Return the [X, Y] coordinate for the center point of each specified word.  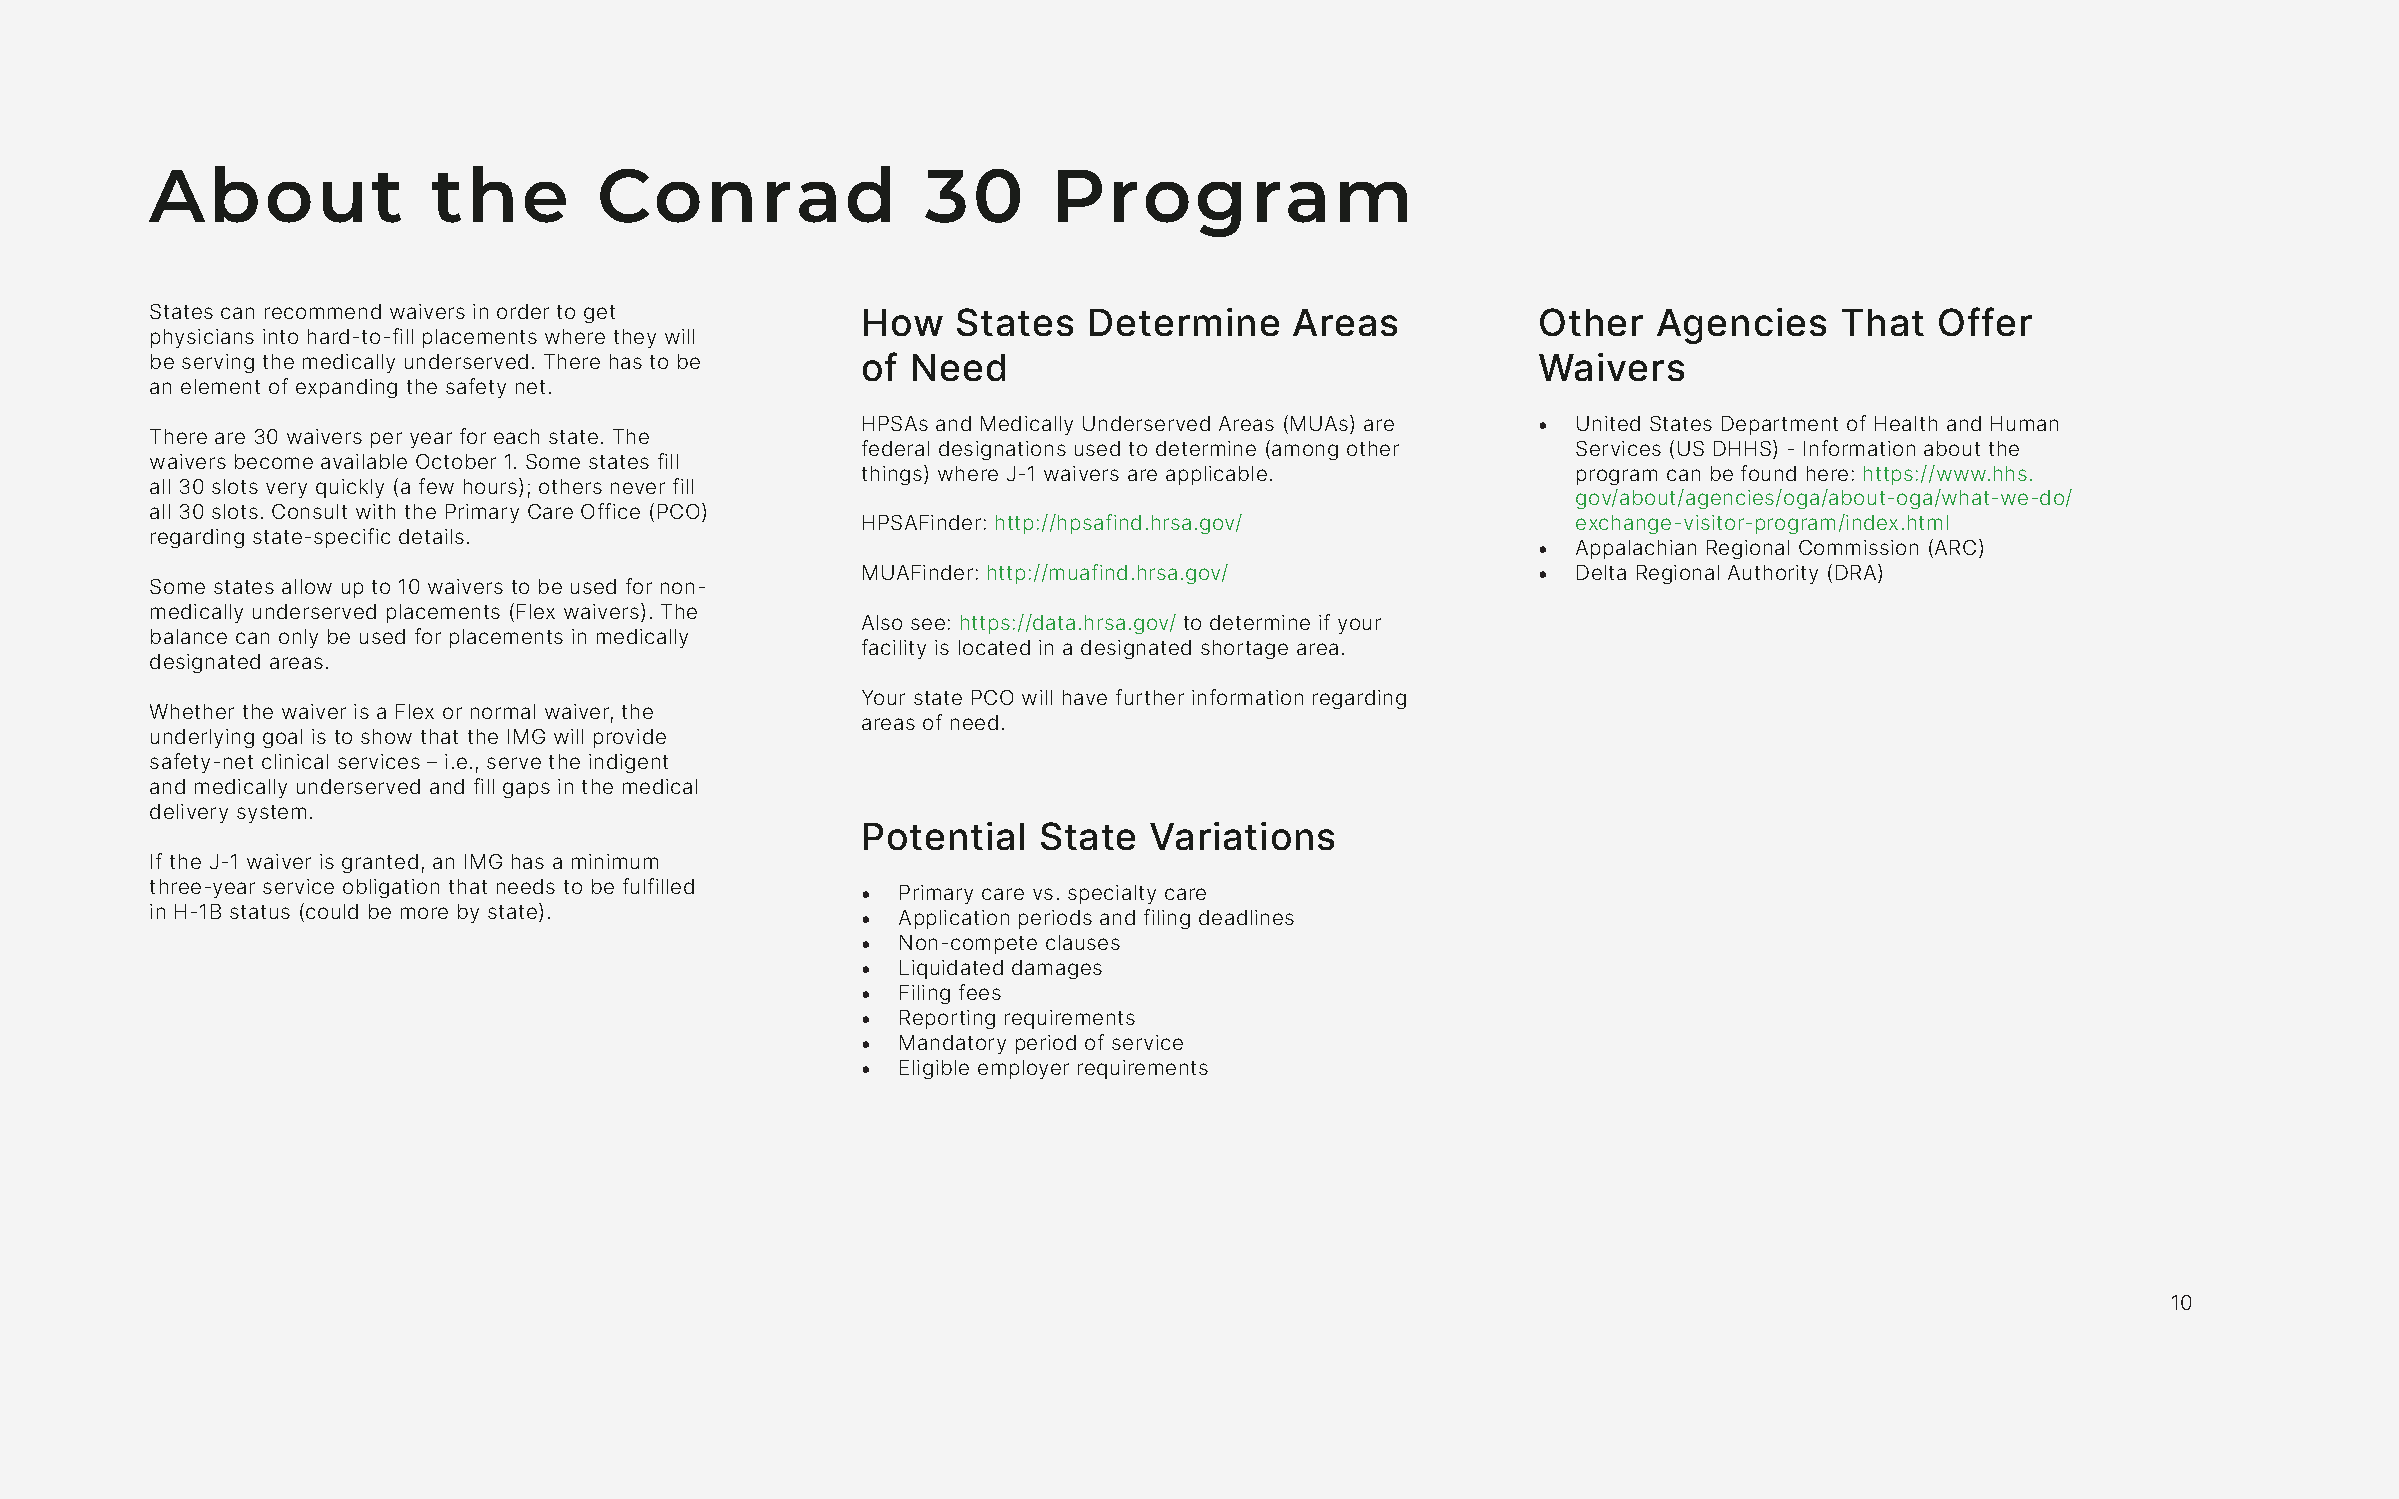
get [599, 314]
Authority [1773, 574]
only [298, 638]
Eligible [934, 1069]
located [994, 647]
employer [1023, 1069]
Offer [1985, 321]
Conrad [745, 194]
